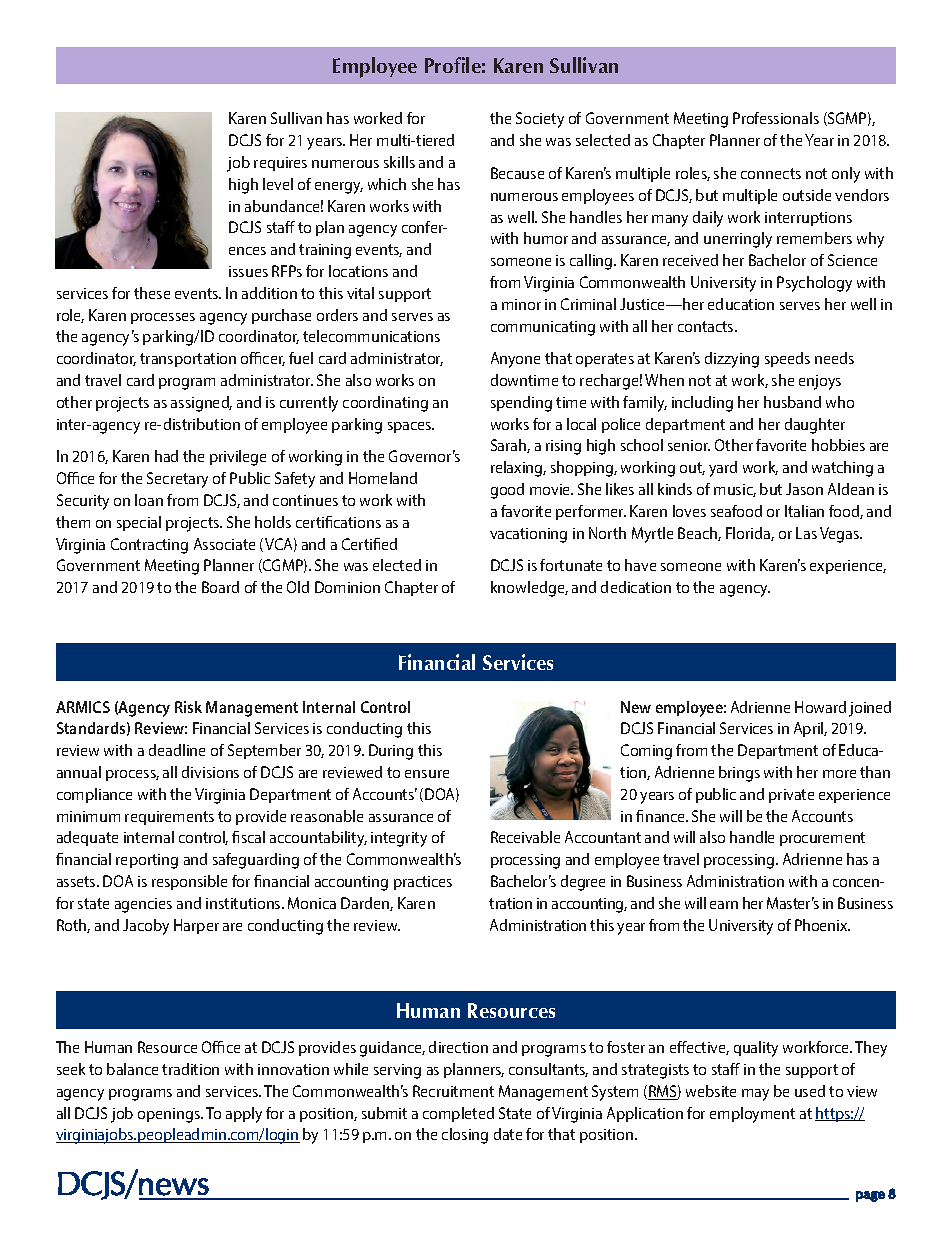 Image resolution: width=952 pixels, height=1233 pixels. What do you see at coordinates (170, 1115) in the page?
I see `openings` at bounding box center [170, 1115].
